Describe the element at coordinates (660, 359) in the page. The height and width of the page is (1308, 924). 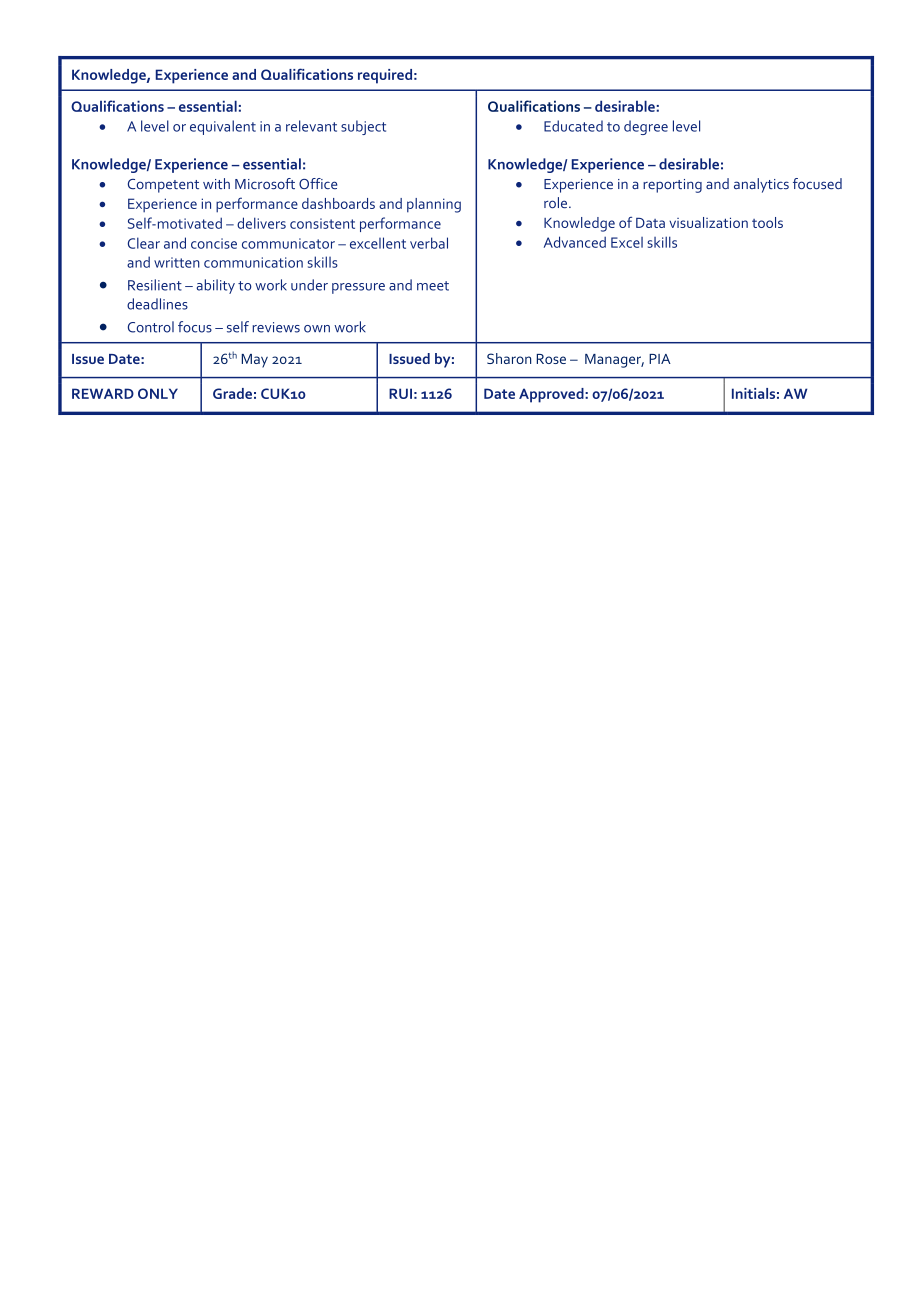
I see `PIA` at that location.
